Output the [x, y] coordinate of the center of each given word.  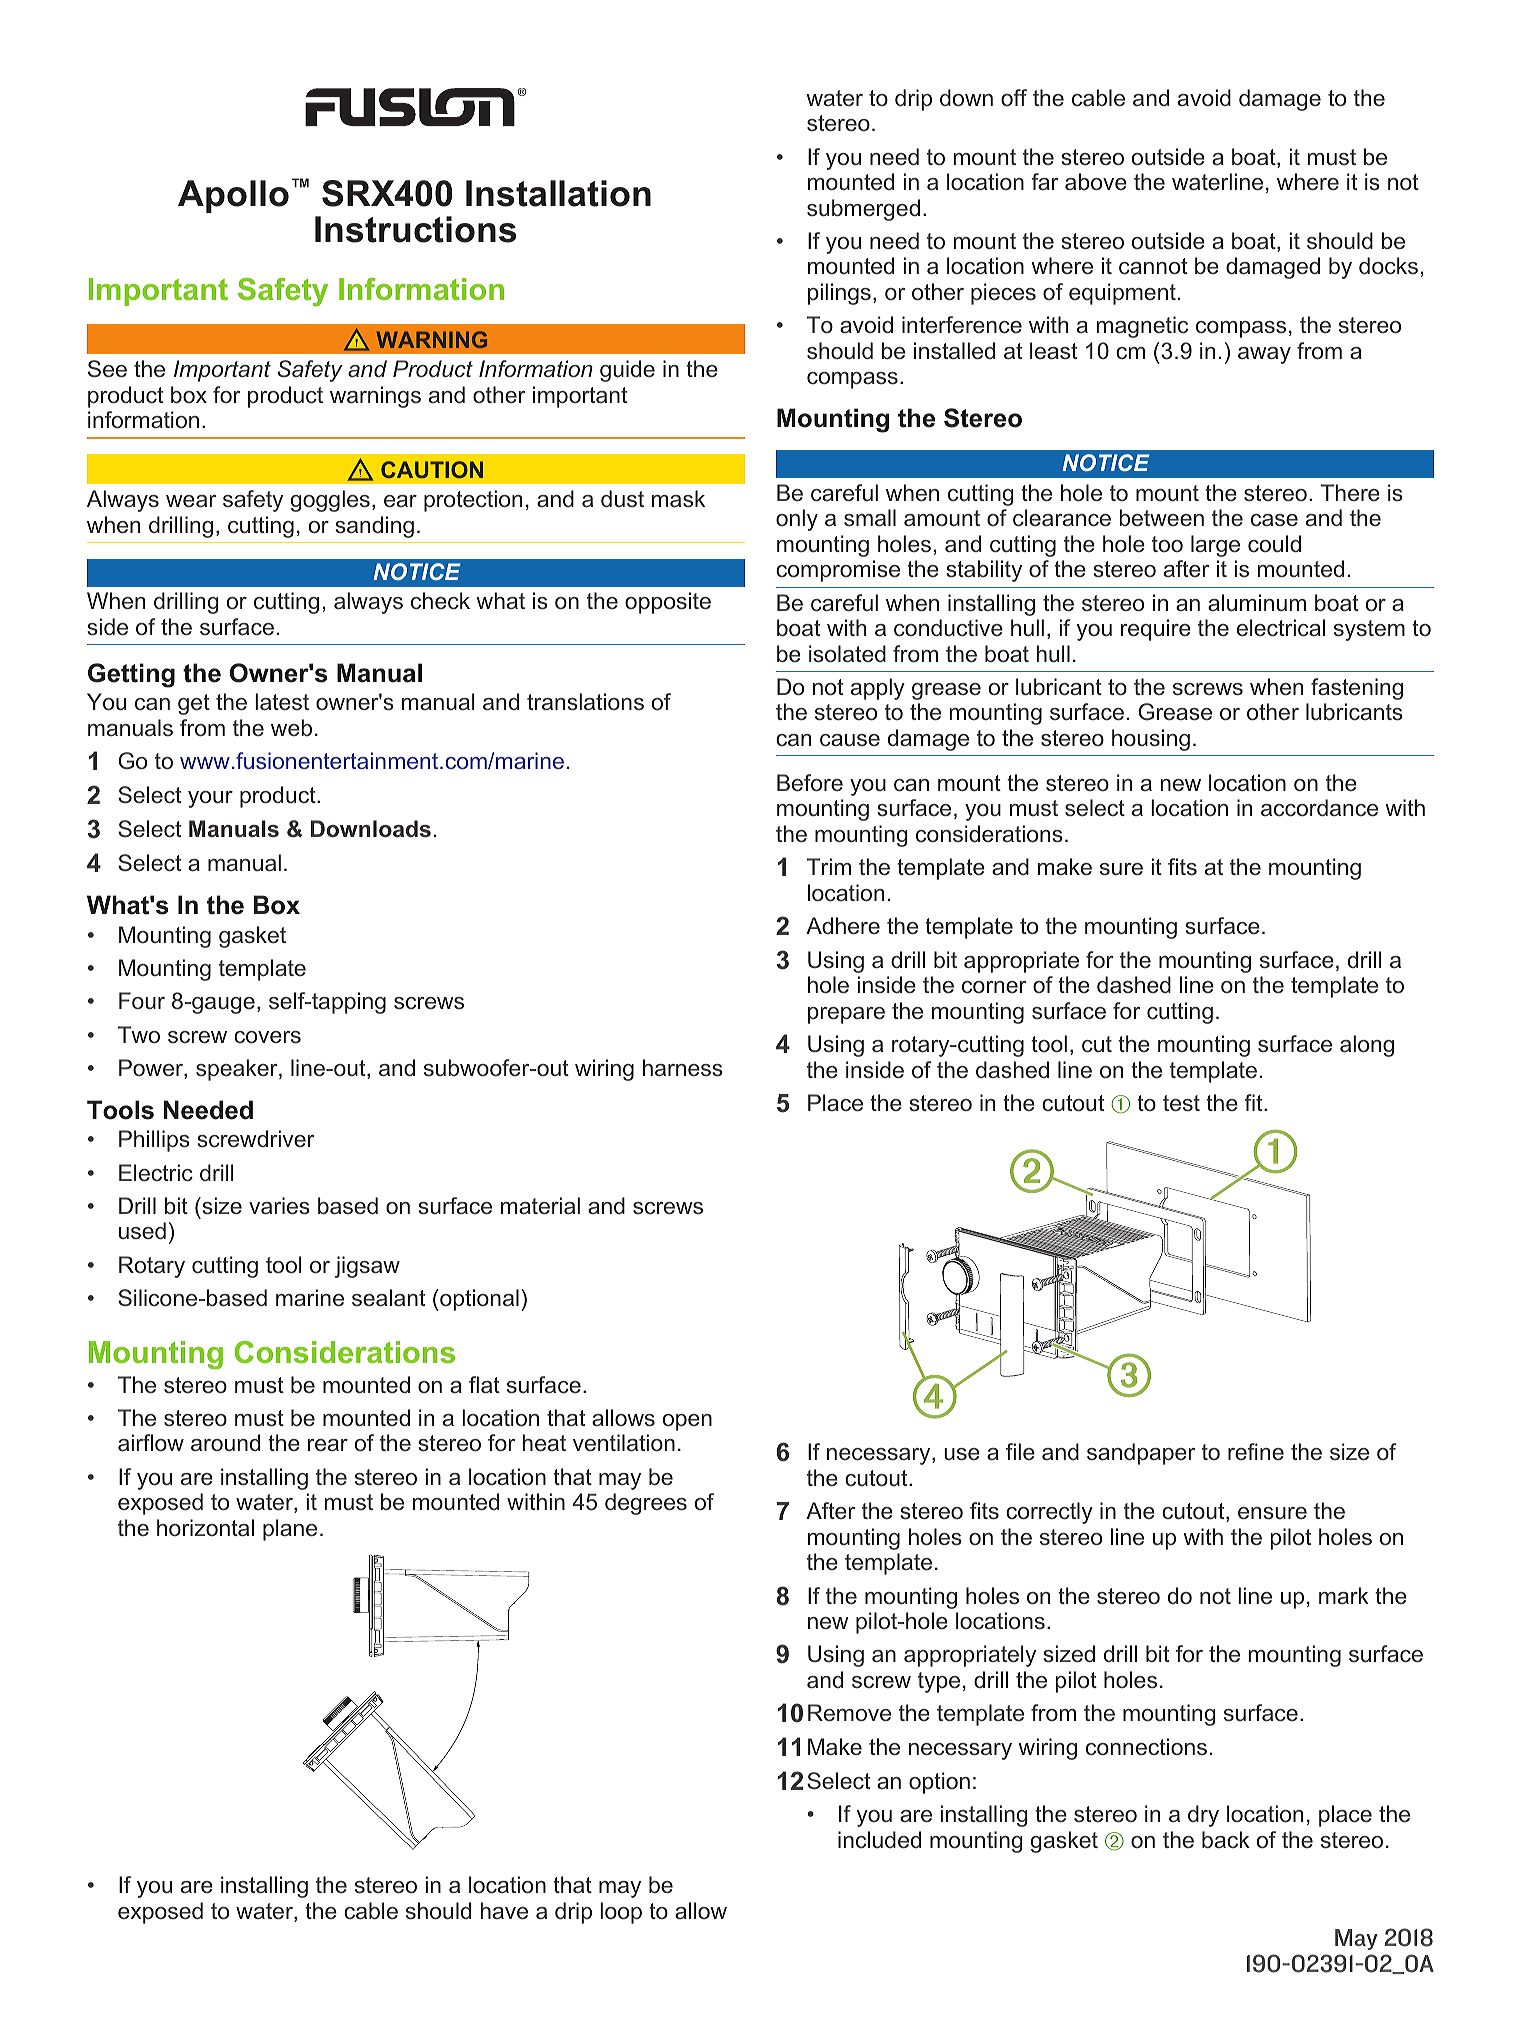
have [504, 1910]
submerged [863, 210]
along [1367, 1046]
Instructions [415, 229]
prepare [846, 1015]
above [1096, 182]
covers [267, 1037]
